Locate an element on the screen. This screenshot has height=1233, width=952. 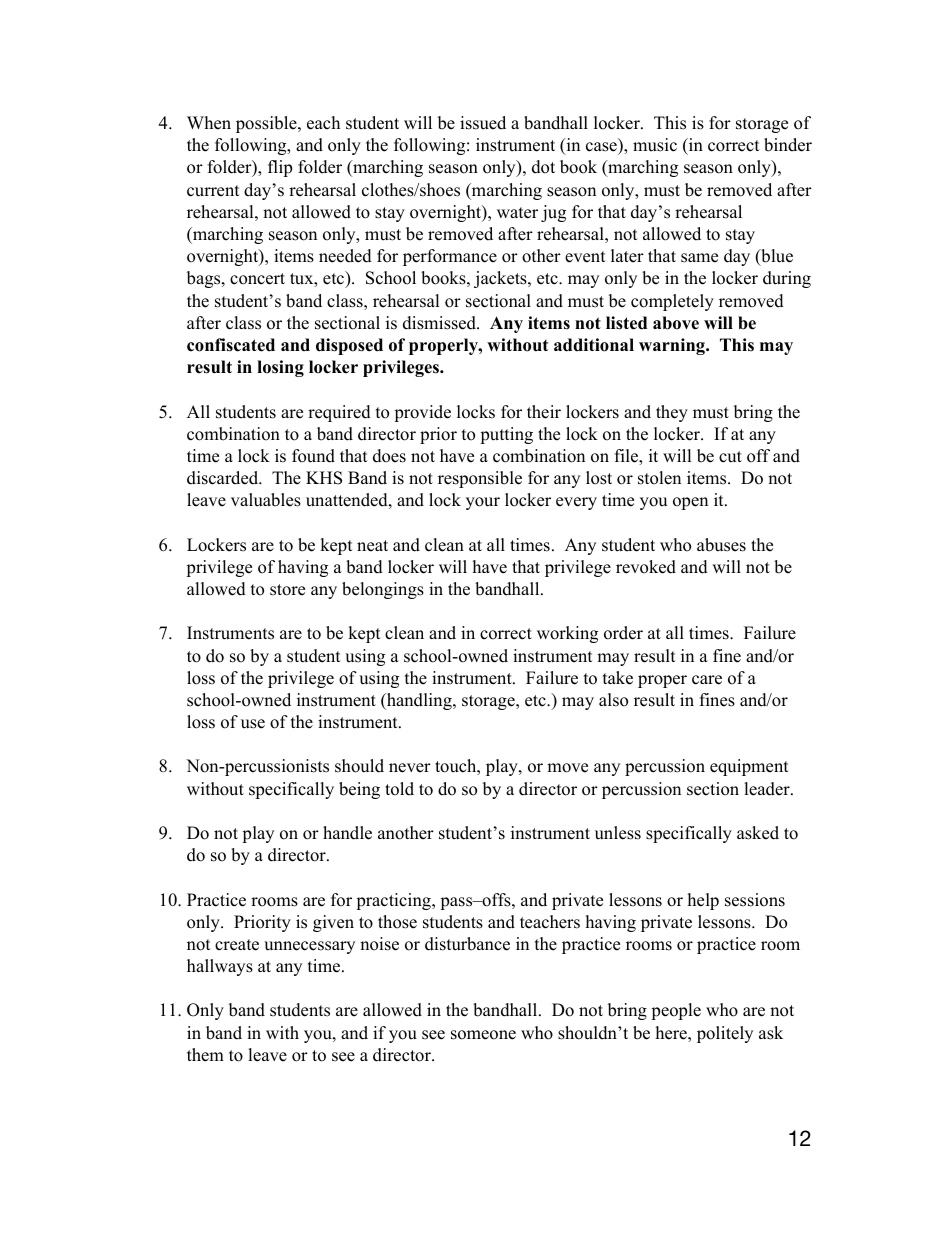
them is located at coordinates (205, 1055).
